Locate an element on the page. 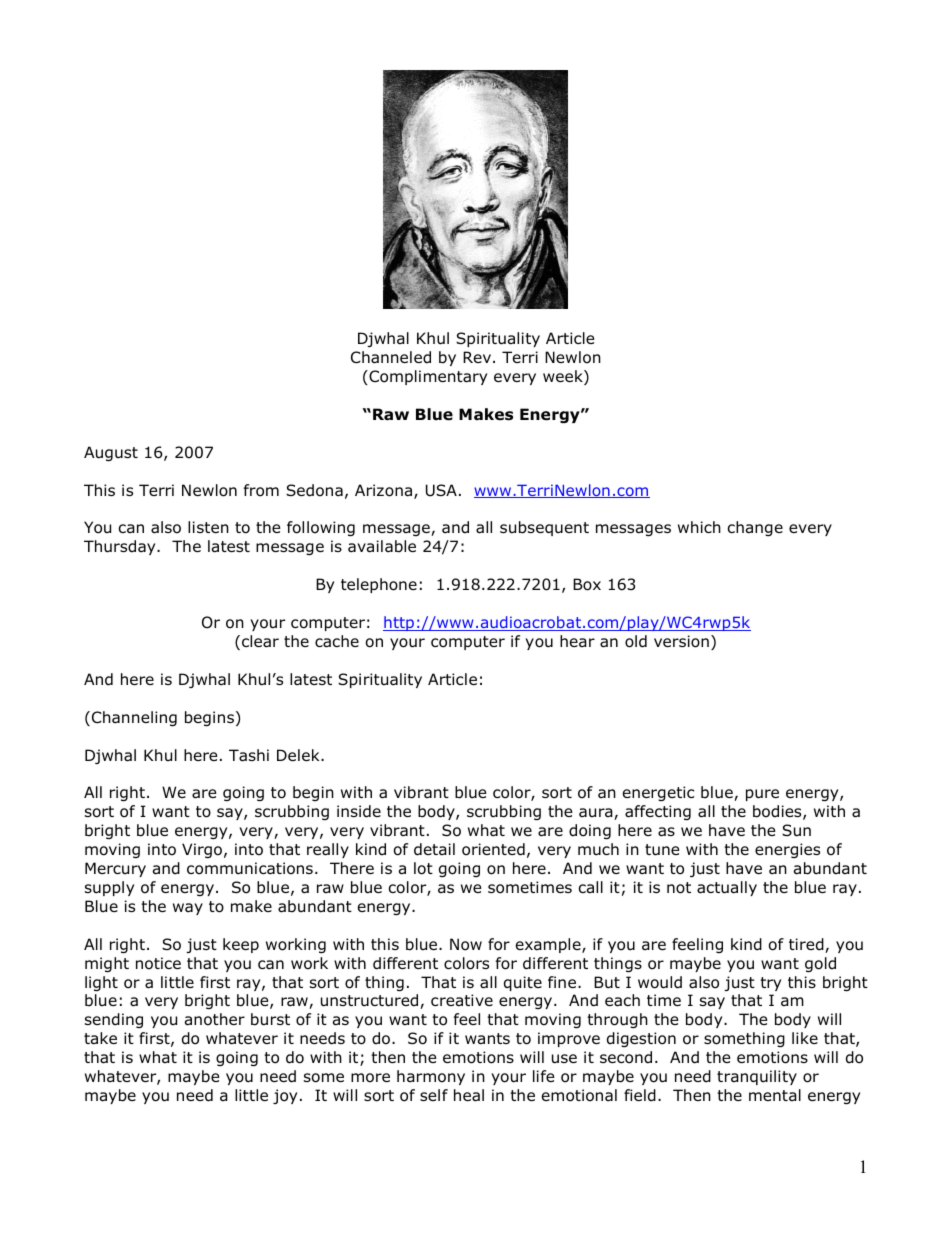 The height and width of the document is (1233, 952). tranquility is located at coordinates (757, 1077).
